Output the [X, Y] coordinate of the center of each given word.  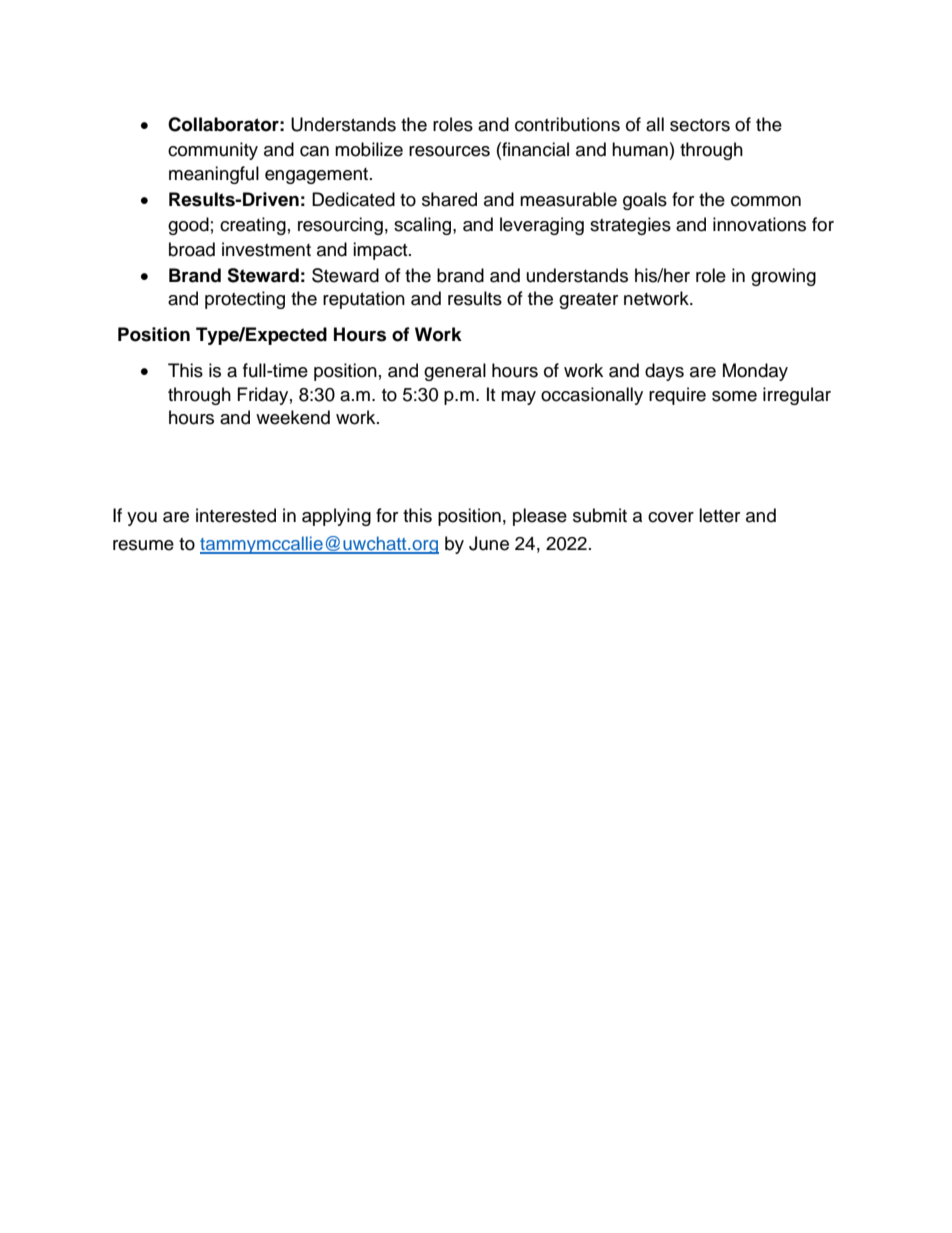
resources [449, 151]
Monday [755, 372]
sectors [700, 125]
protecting [245, 300]
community [213, 151]
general [455, 372]
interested [236, 515]
